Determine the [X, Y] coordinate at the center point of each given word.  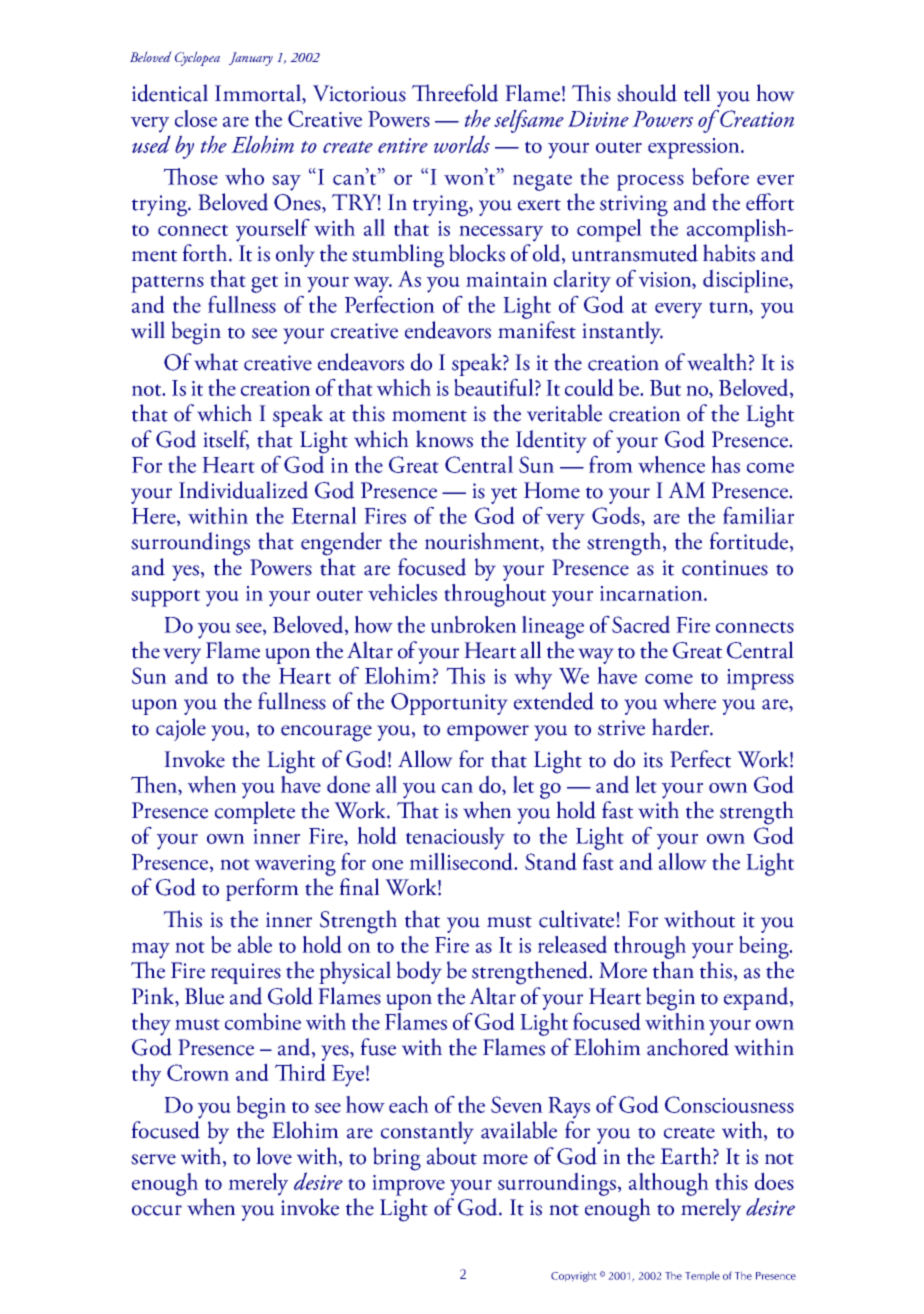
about [452, 1156]
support [165, 598]
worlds [462, 144]
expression [695, 148]
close [196, 118]
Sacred [641, 624]
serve [153, 1159]
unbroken [474, 624]
